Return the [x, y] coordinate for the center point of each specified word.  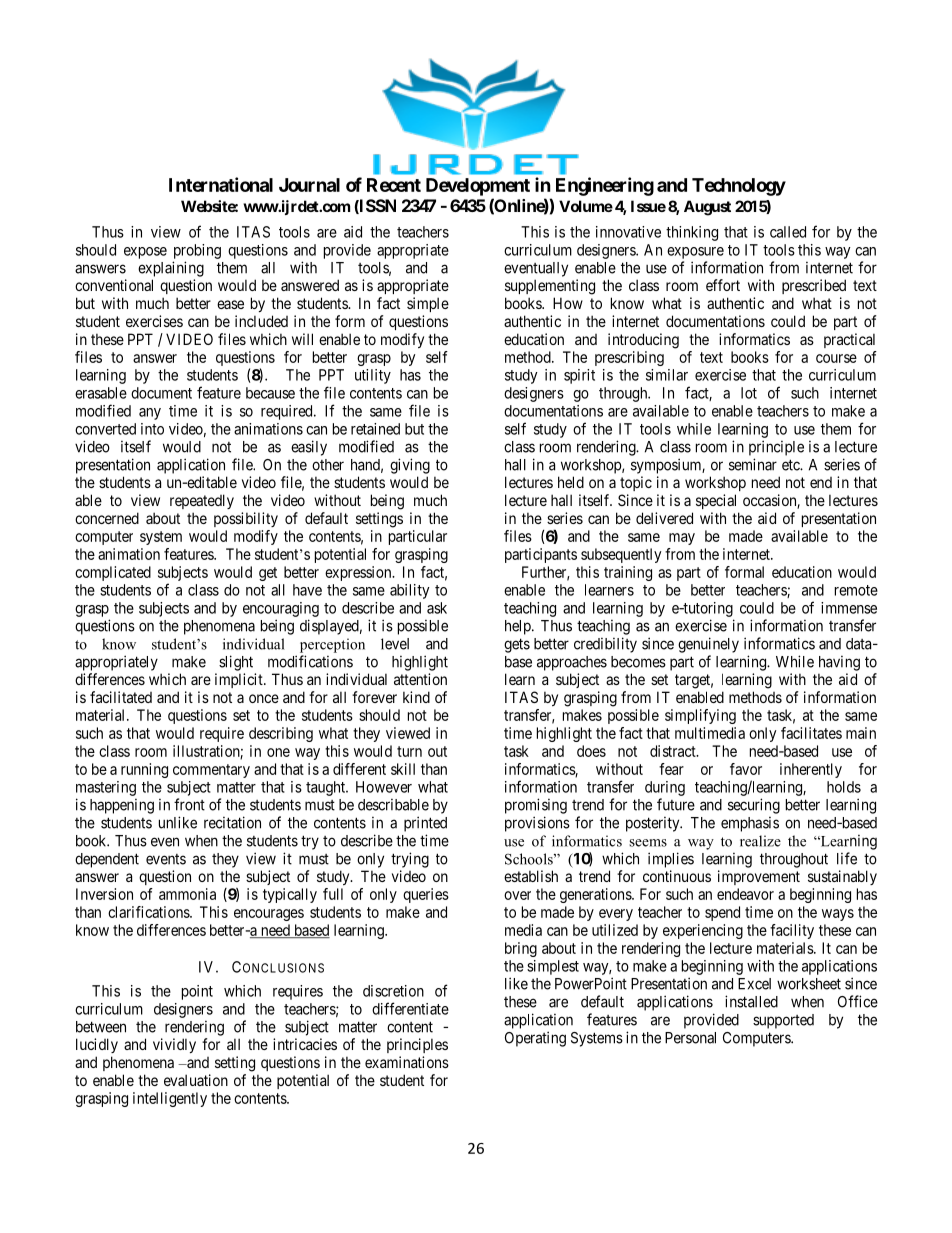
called [788, 232]
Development [478, 187]
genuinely [708, 645]
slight [236, 663]
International [221, 184]
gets [517, 645]
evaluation [196, 1080]
